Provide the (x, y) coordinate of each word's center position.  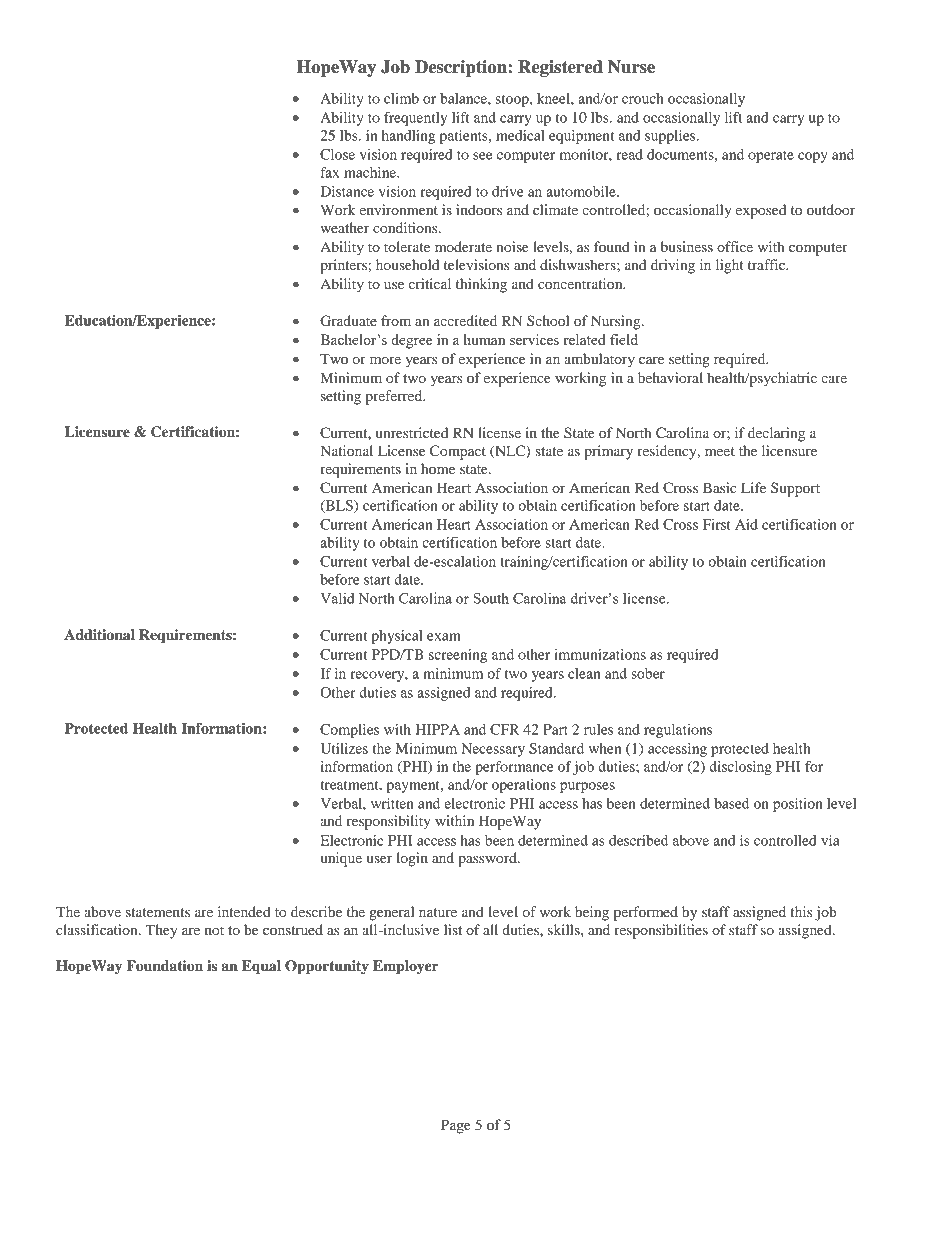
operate (771, 157)
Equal (261, 967)
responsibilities (661, 931)
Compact (458, 452)
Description (462, 68)
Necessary (493, 750)
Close (337, 154)
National (346, 450)
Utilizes (344, 748)
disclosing (740, 768)
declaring (776, 434)
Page (456, 1126)
